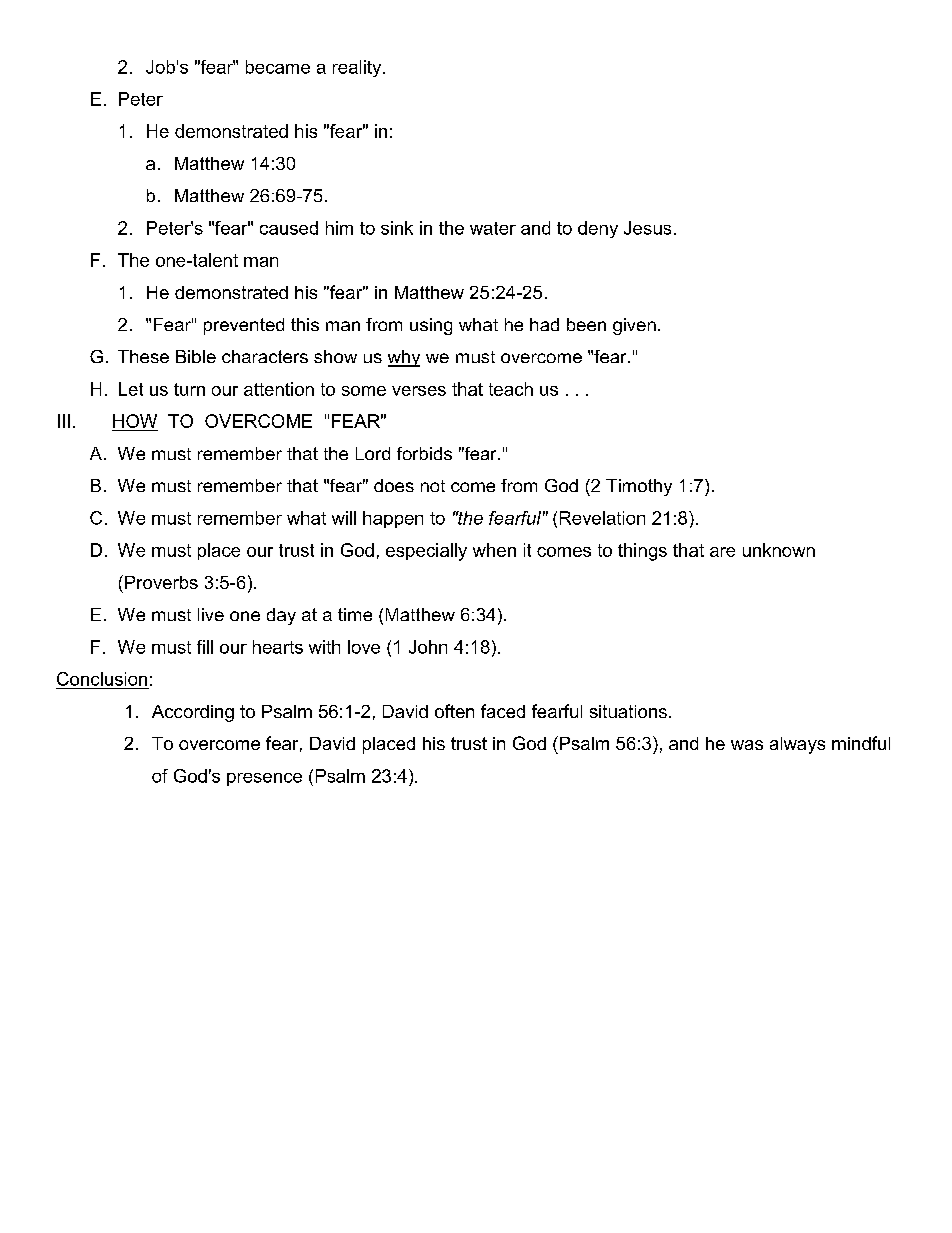 The width and height of the screenshot is (952, 1233). What do you see at coordinates (161, 582) in the screenshot?
I see `Proverbs` at bounding box center [161, 582].
